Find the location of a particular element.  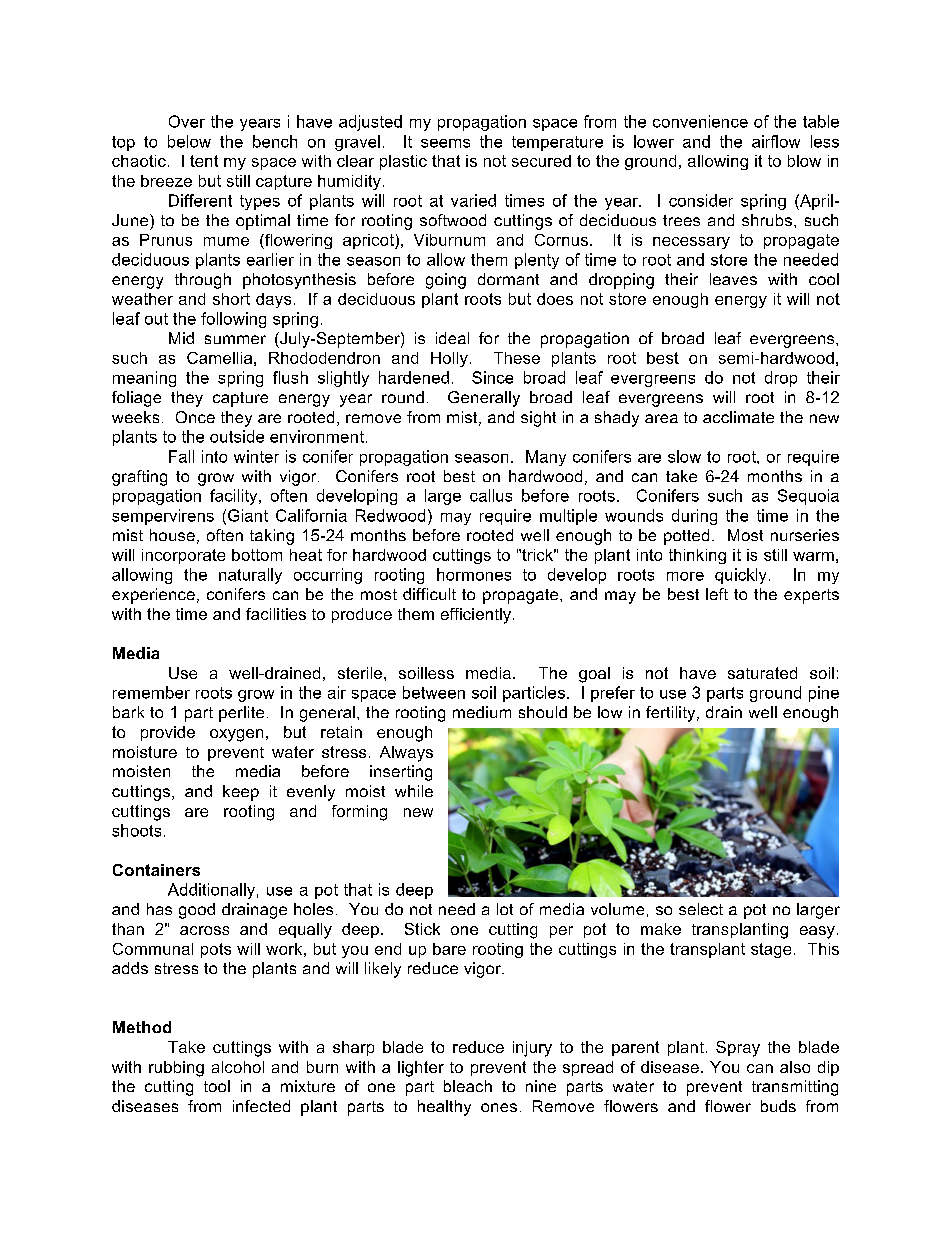

Fall is located at coordinates (181, 456).
